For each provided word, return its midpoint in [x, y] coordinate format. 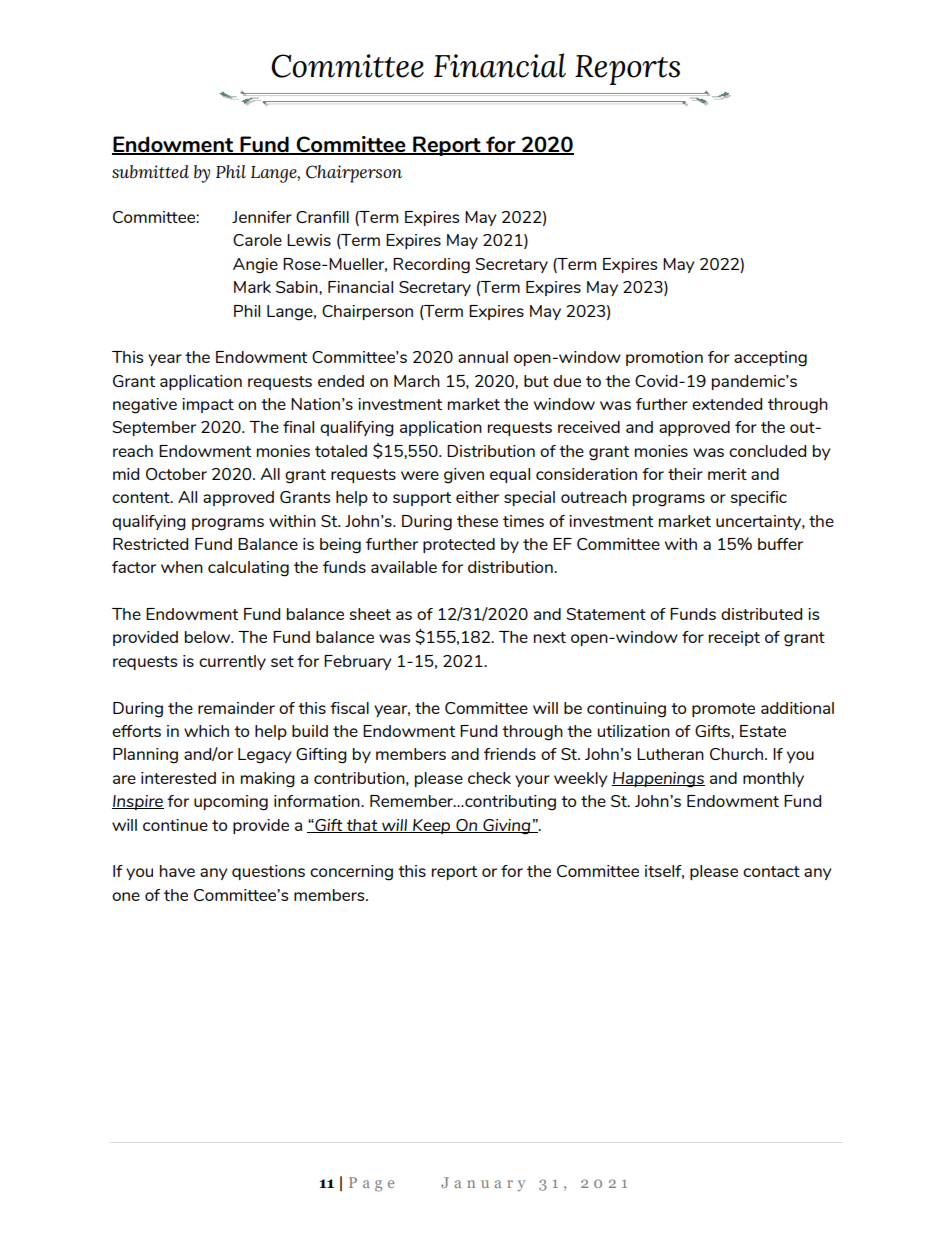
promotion [664, 358]
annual [483, 357]
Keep [432, 826]
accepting [770, 359]
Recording [431, 266]
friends [510, 754]
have [177, 871]
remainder [236, 708]
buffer [780, 544]
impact [208, 405]
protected [459, 545]
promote [723, 710]
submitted [150, 172]
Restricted [150, 544]
